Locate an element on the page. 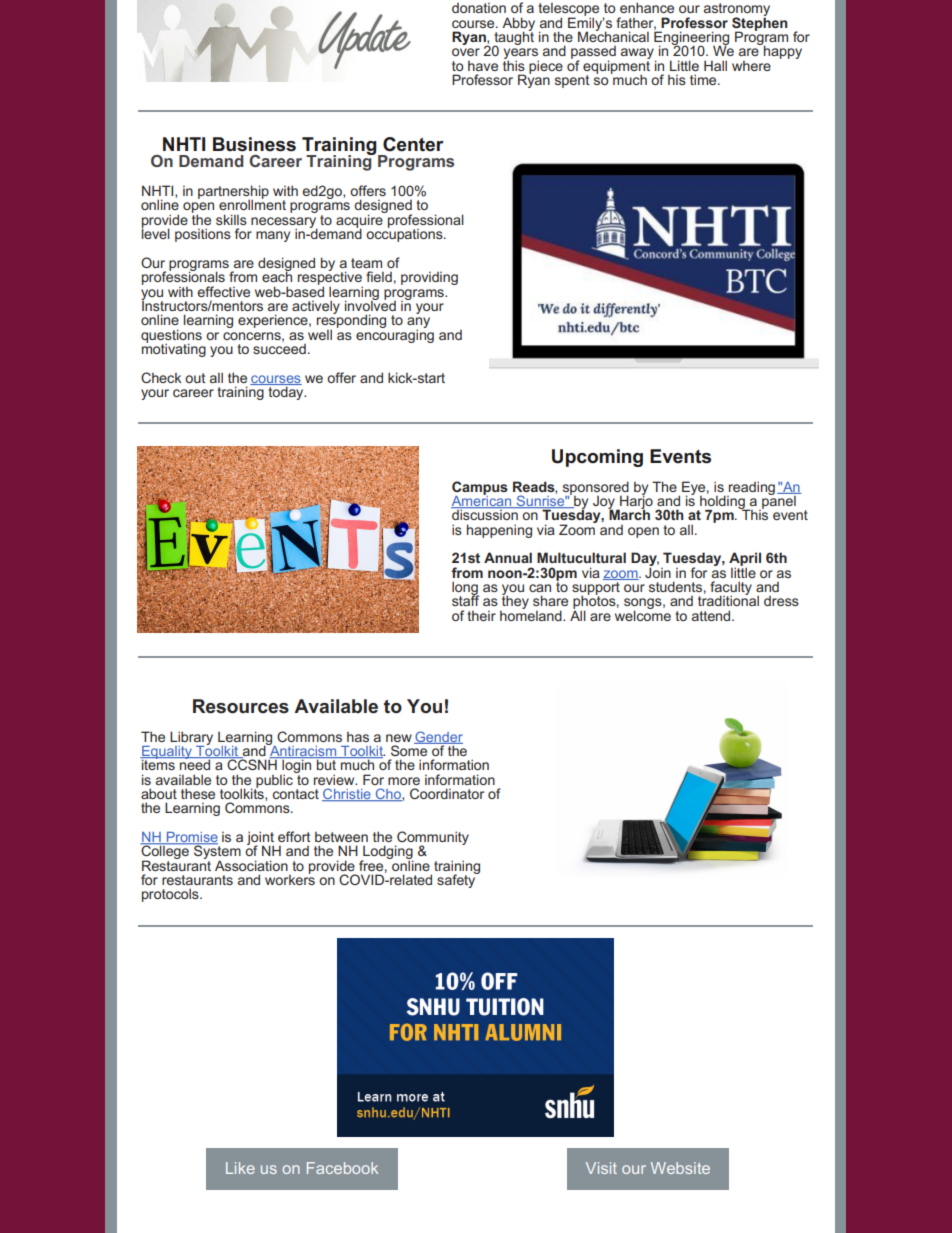 The width and height of the page is (952, 1233). Like is located at coordinates (240, 1168).
